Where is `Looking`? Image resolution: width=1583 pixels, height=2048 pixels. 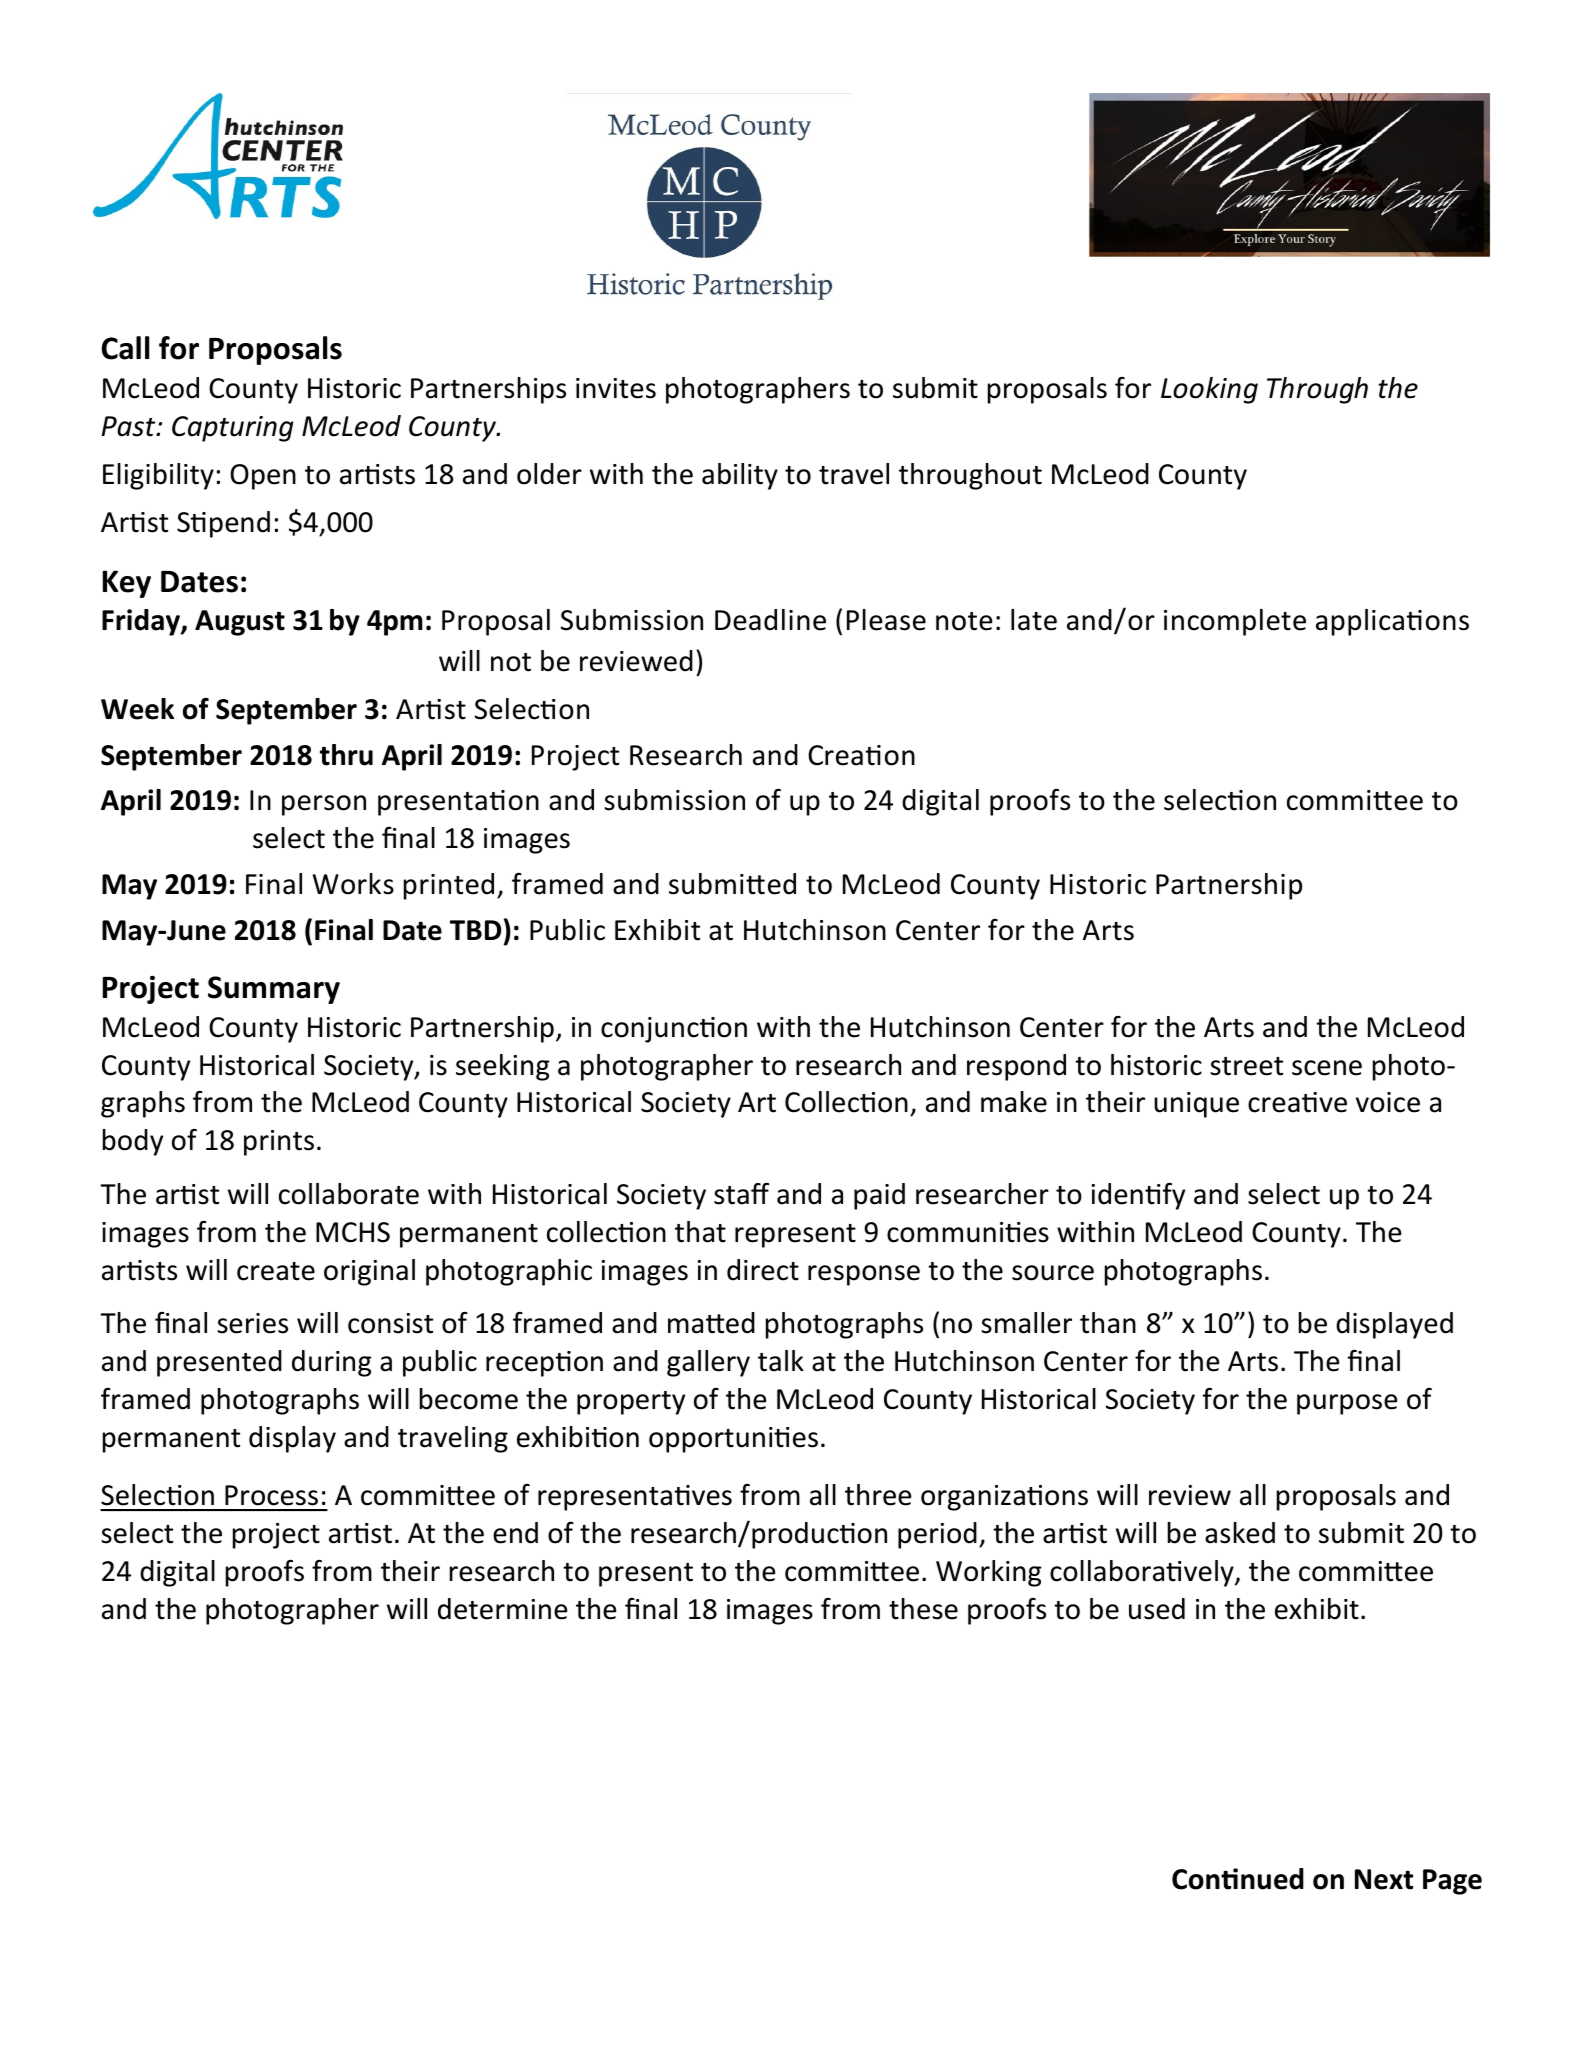 Looking is located at coordinates (1209, 390).
